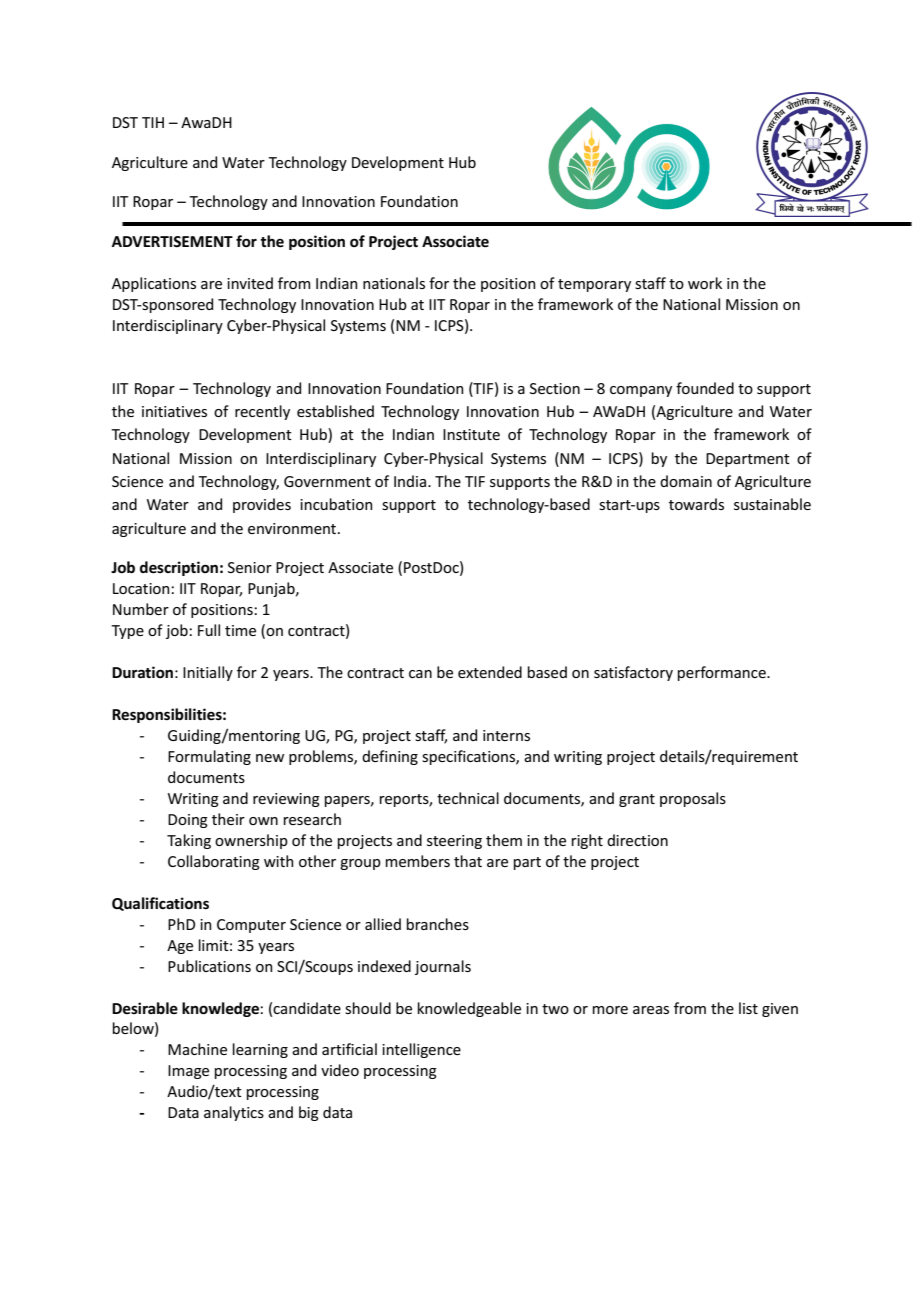  I want to click on invited, so click(250, 283).
